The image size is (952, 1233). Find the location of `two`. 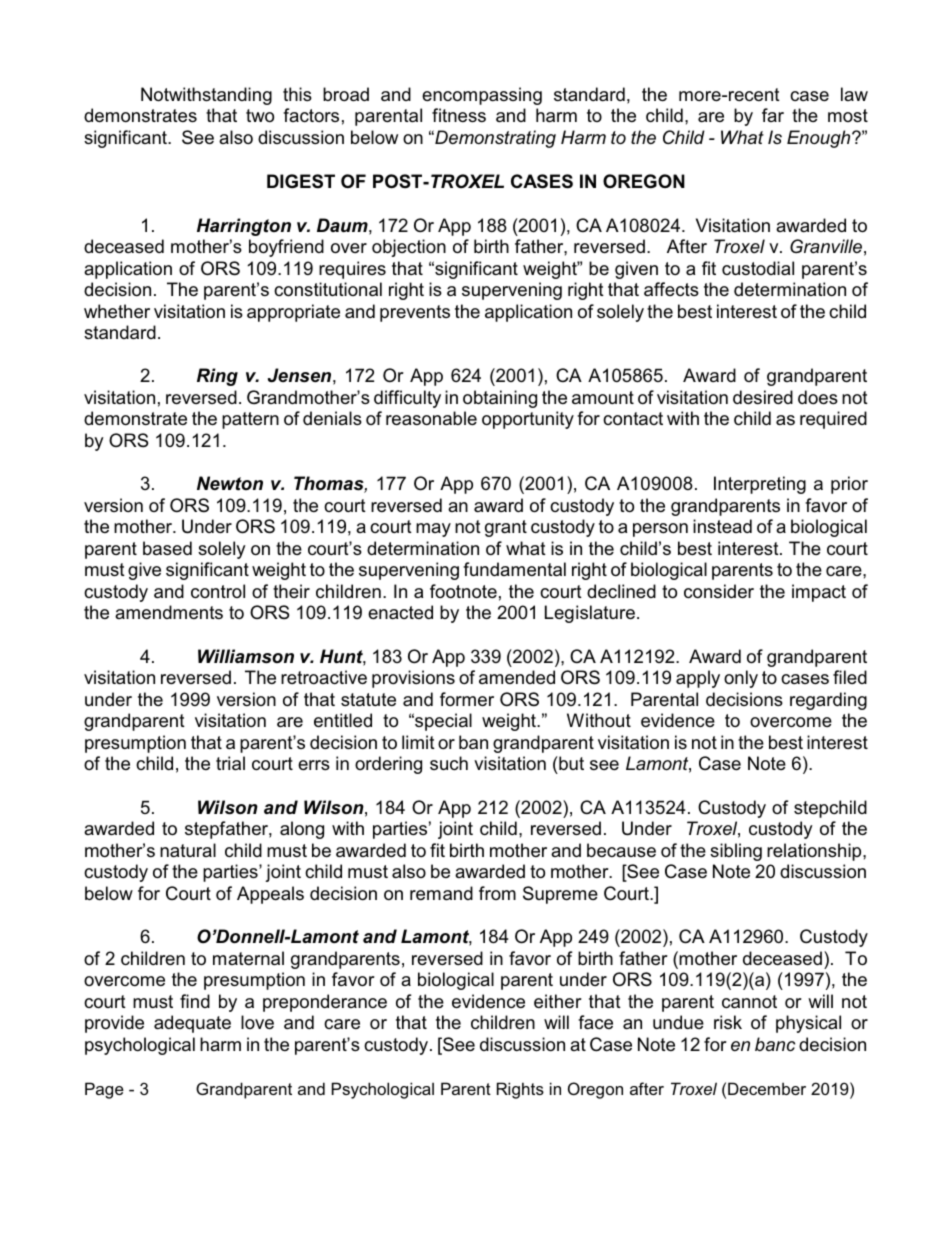

two is located at coordinates (260, 115).
